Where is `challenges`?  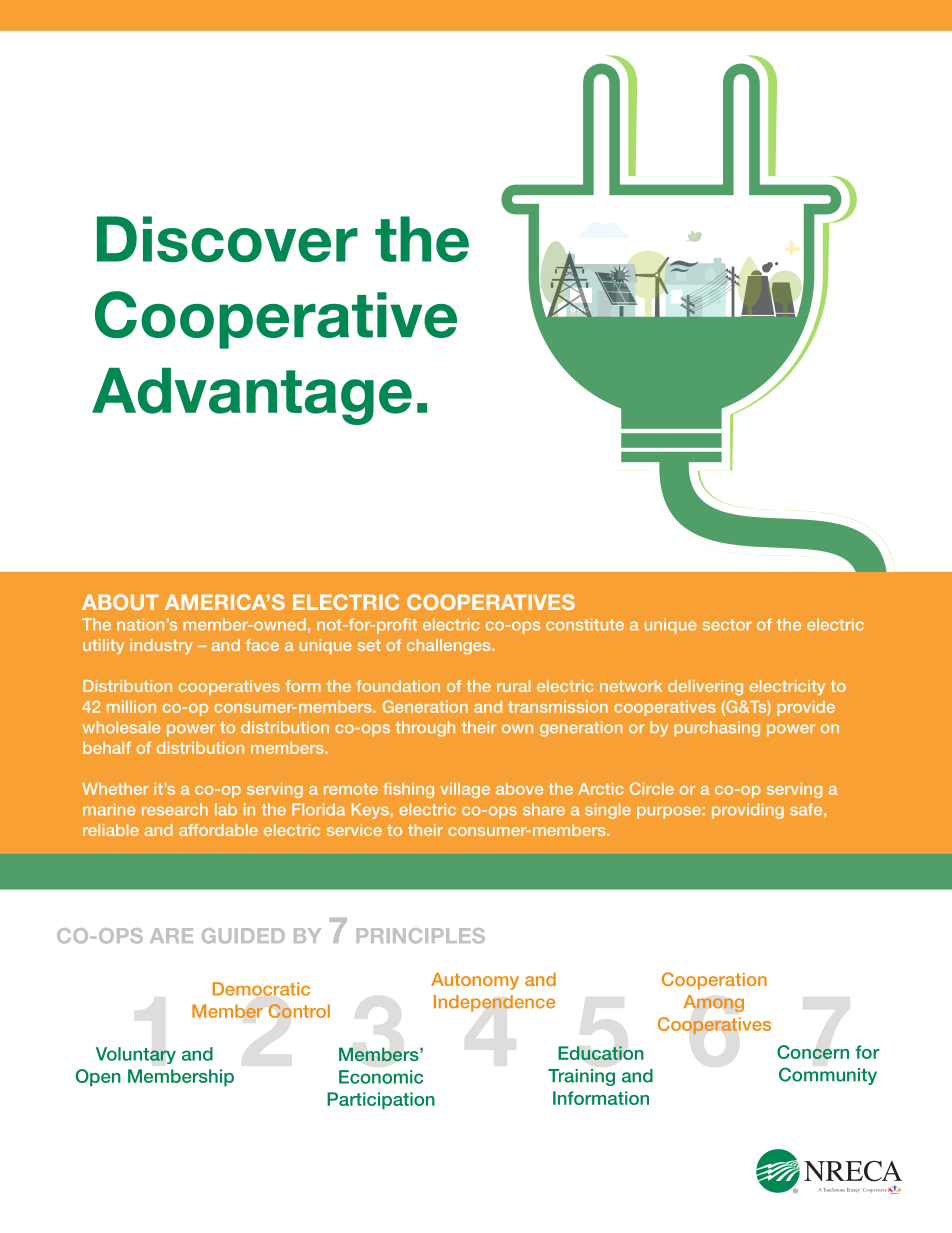
challenges is located at coordinates (450, 646).
